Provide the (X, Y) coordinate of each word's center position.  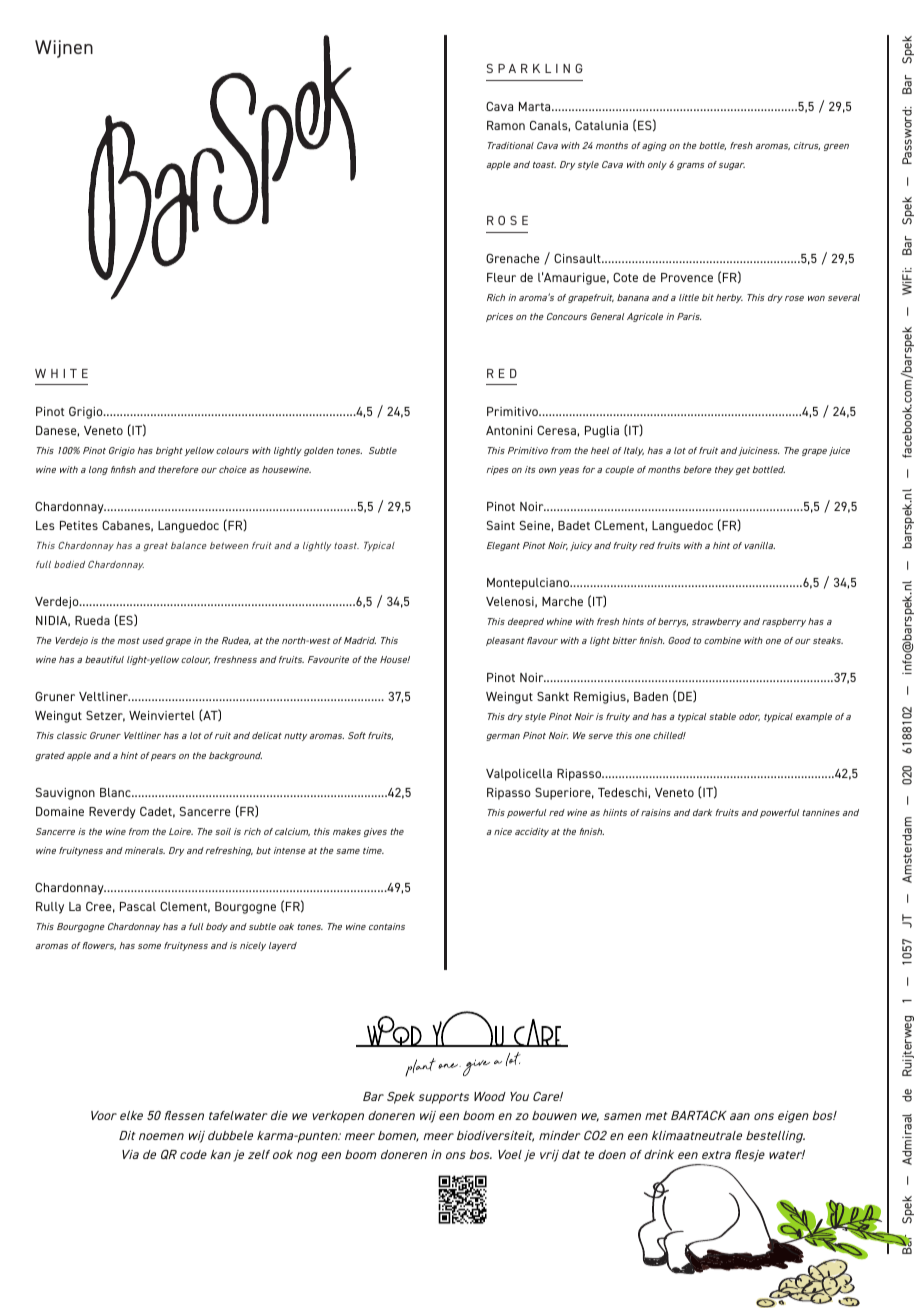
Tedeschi (623, 793)
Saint (501, 525)
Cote (625, 277)
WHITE (61, 373)
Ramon (506, 125)
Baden (651, 696)
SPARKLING (535, 68)
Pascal (138, 906)
